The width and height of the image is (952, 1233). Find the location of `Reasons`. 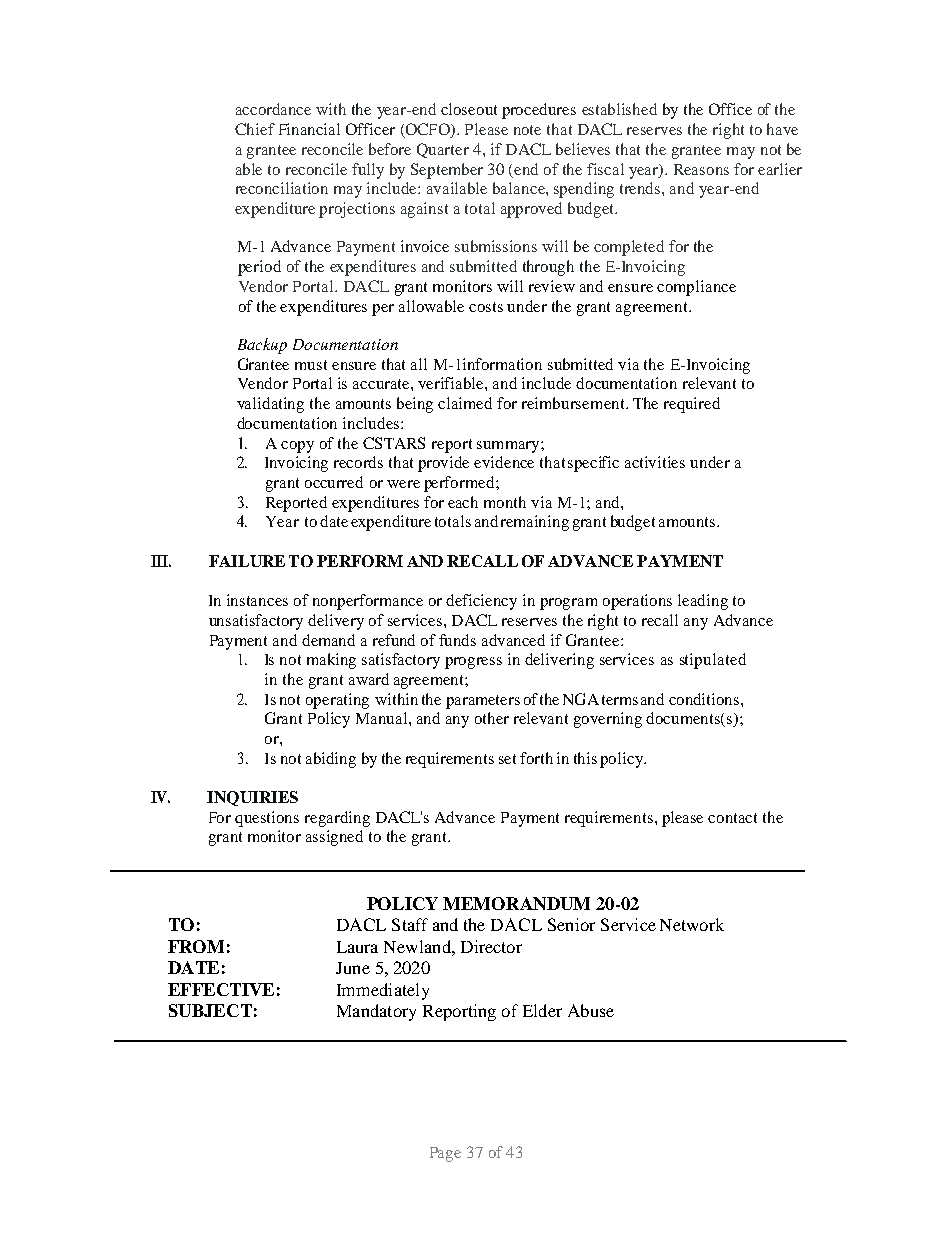

Reasons is located at coordinates (701, 169).
